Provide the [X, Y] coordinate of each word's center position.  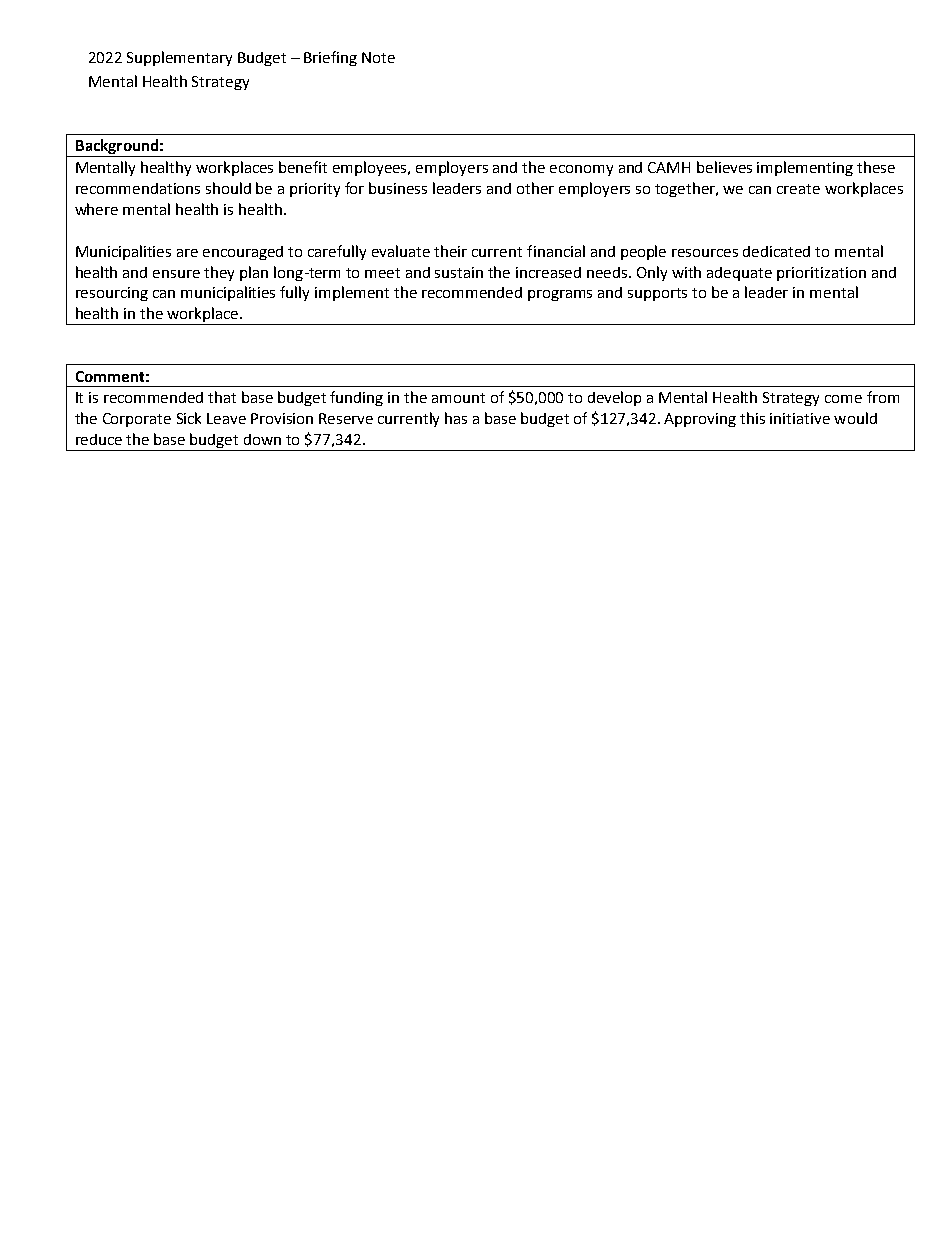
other [535, 188]
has [456, 418]
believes [724, 167]
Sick [189, 418]
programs [560, 295]
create [798, 189]
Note [378, 57]
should [228, 188]
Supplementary [179, 58]
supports [657, 294]
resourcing [112, 294]
